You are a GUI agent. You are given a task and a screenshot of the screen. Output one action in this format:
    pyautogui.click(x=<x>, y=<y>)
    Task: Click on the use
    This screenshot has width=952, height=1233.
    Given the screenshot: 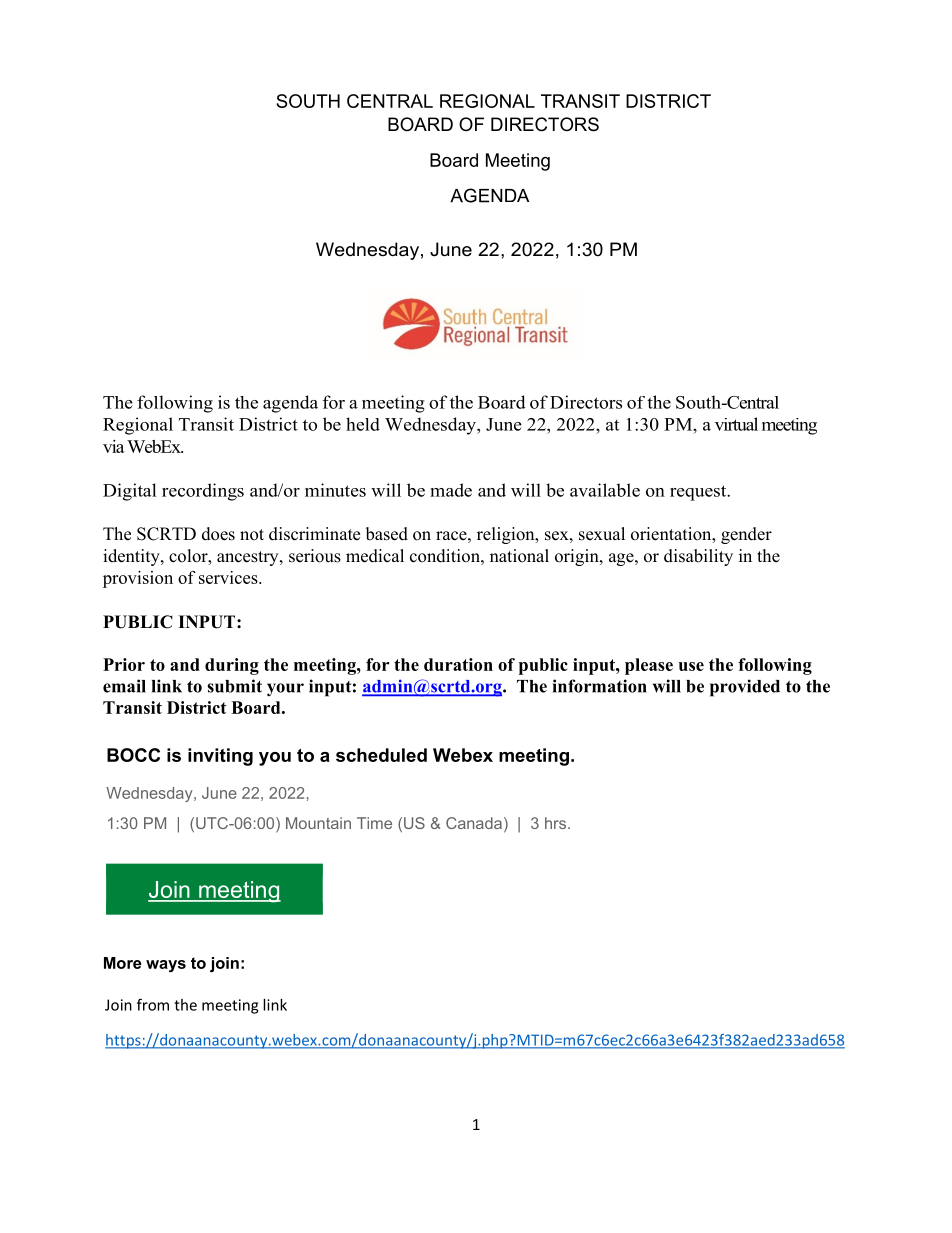 What is the action you would take?
    pyautogui.click(x=691, y=666)
